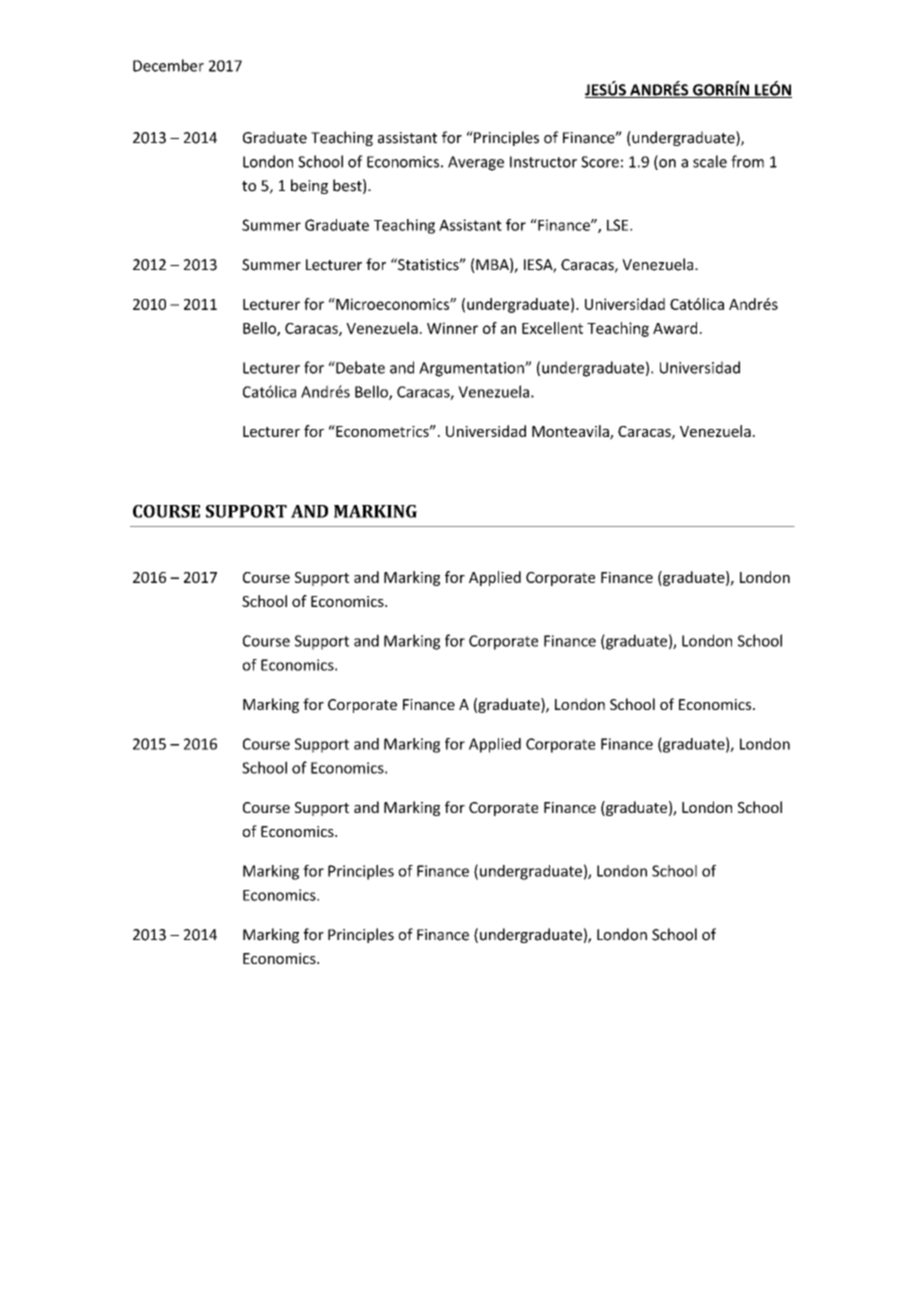 The width and height of the page is (924, 1308). Describe the element at coordinates (710, 161) in the page. I see `scale` at that location.
